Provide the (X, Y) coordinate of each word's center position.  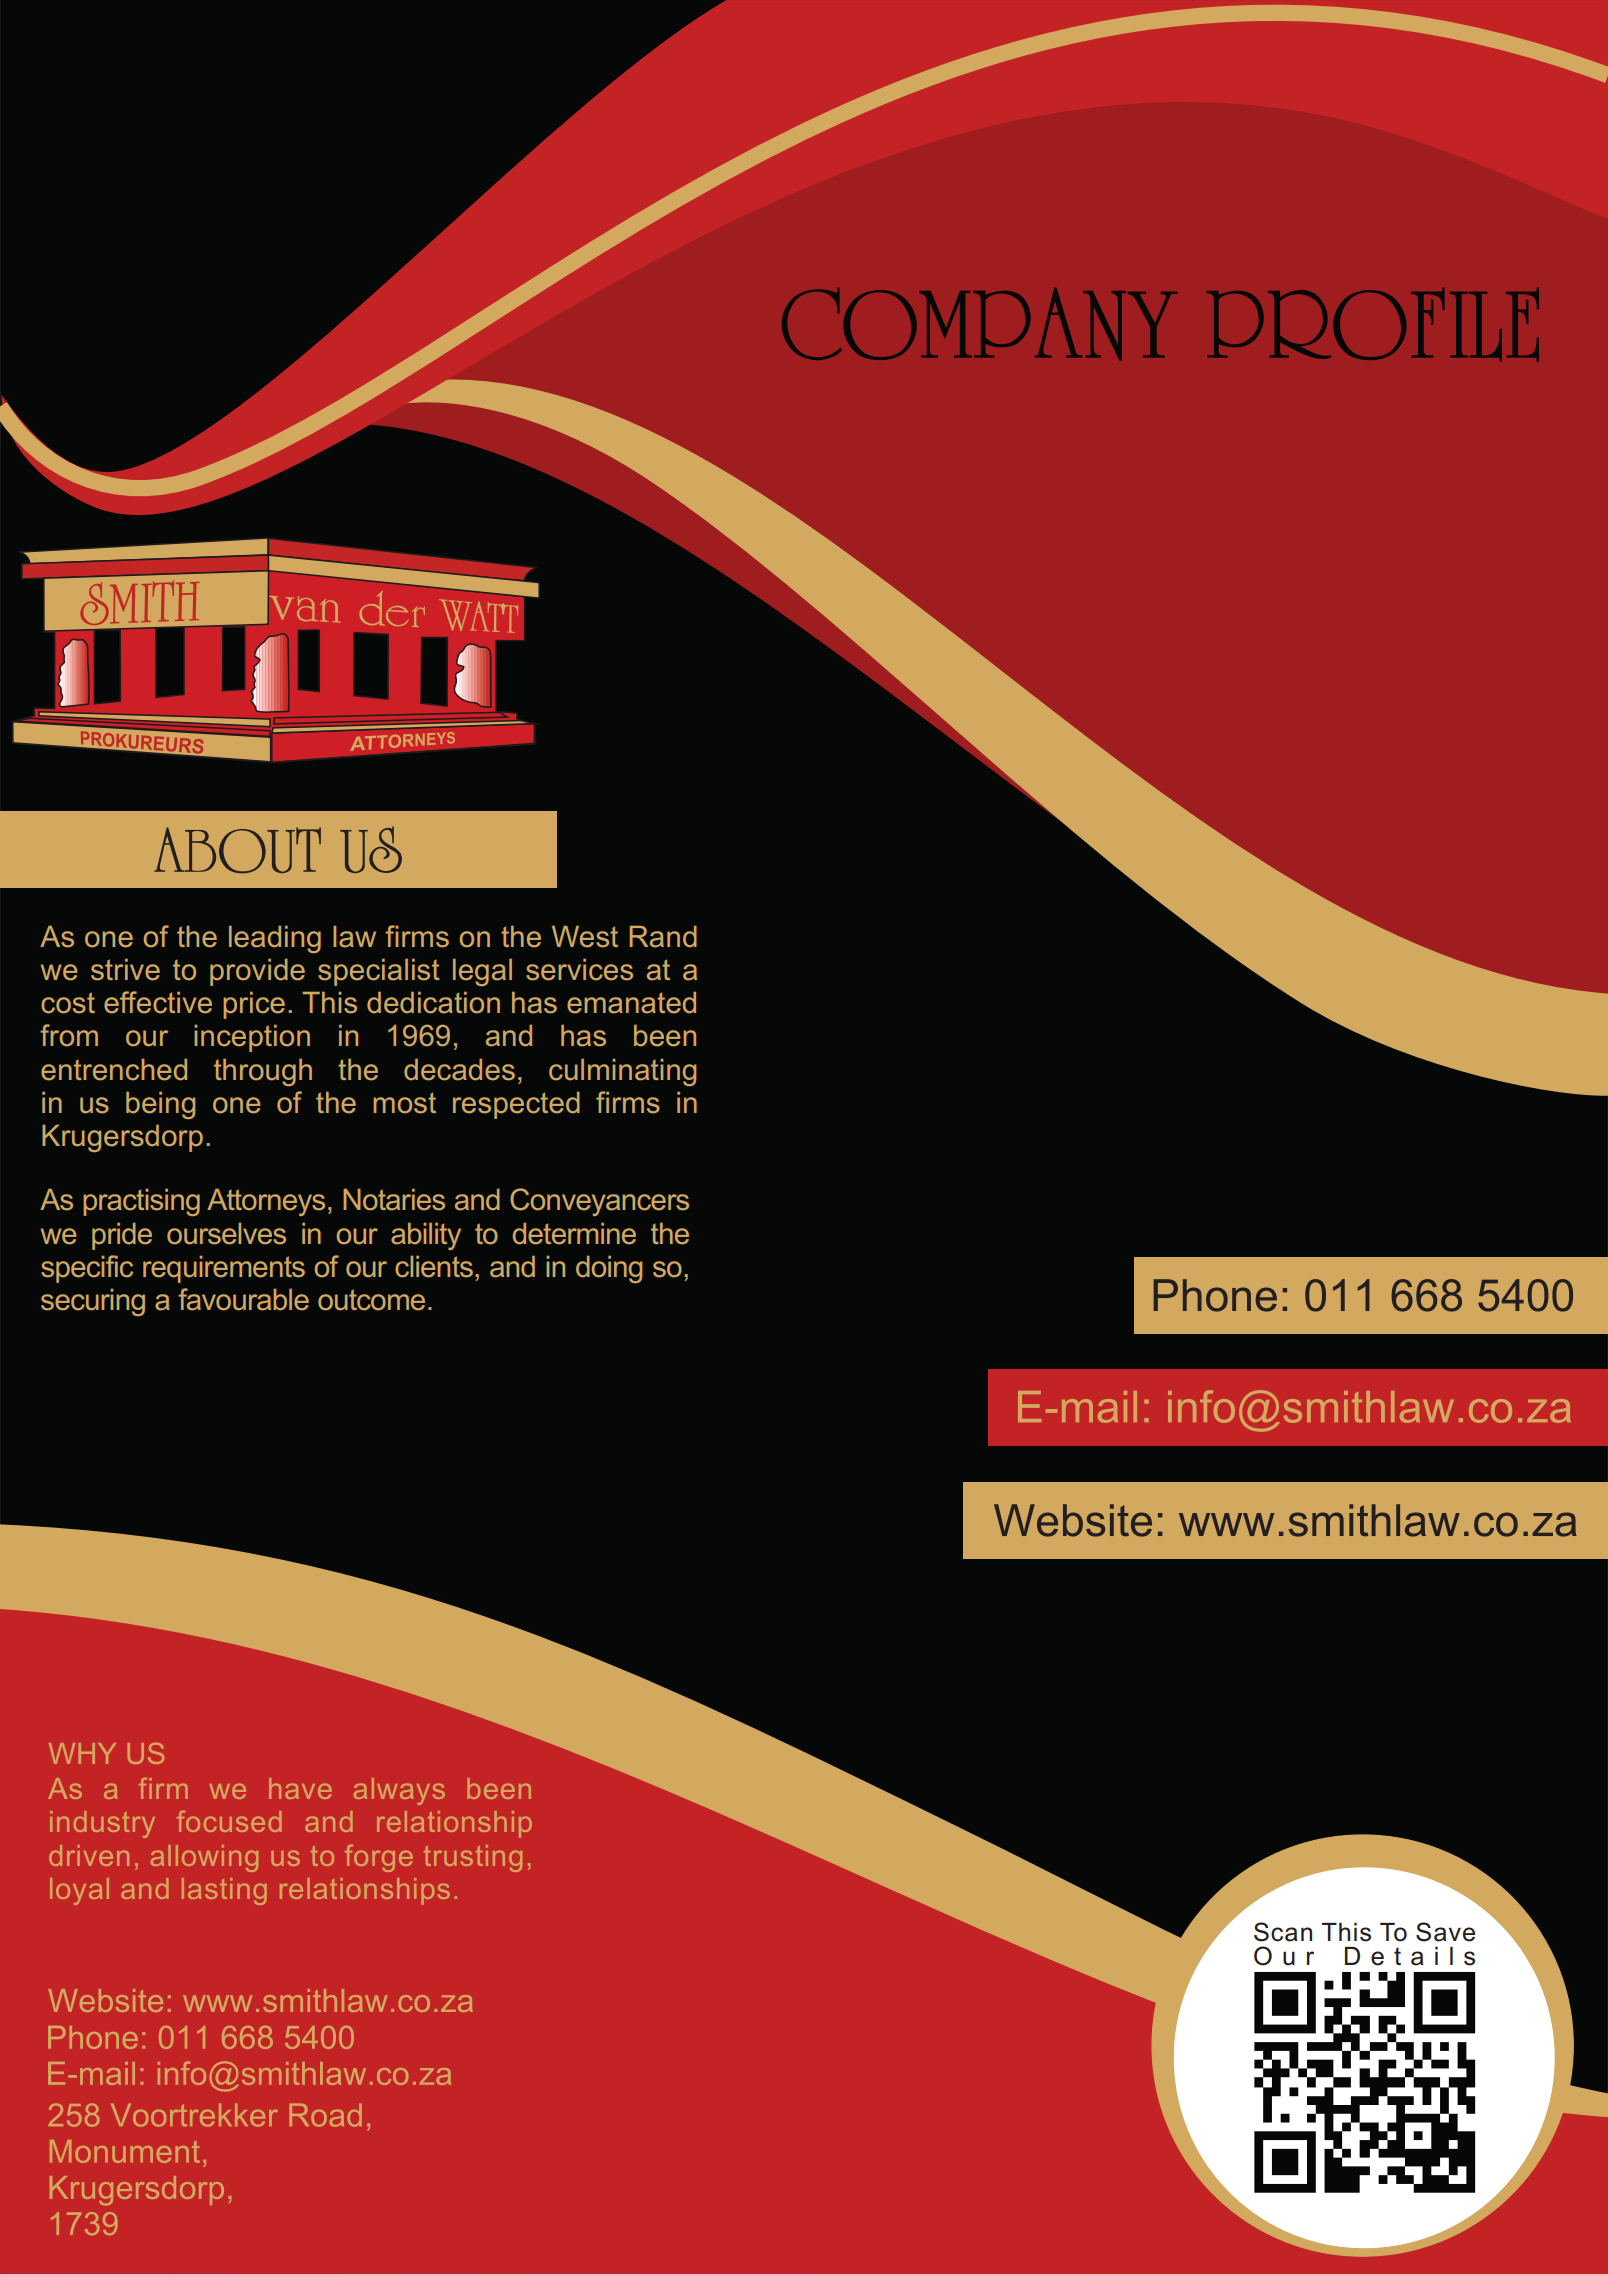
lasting (224, 1891)
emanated (631, 1003)
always (399, 1791)
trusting (473, 1858)
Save (1445, 1932)
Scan (1283, 1932)
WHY (82, 1753)
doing (609, 1269)
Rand (663, 937)
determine (574, 1234)
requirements (224, 1269)
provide (257, 972)
